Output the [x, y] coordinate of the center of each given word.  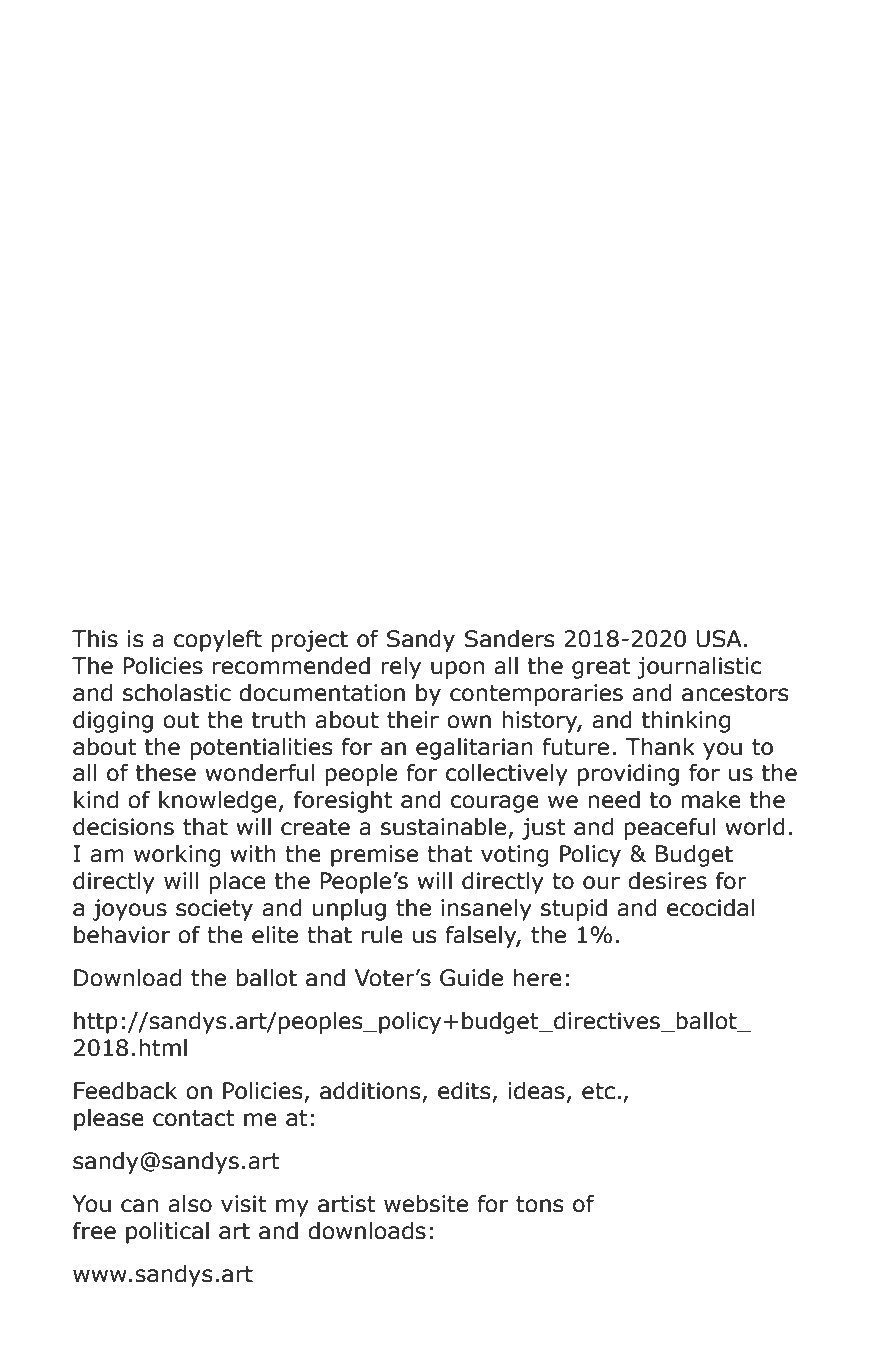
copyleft [218, 641]
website [426, 1204]
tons [539, 1204]
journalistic [699, 668]
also [190, 1204]
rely [401, 668]
